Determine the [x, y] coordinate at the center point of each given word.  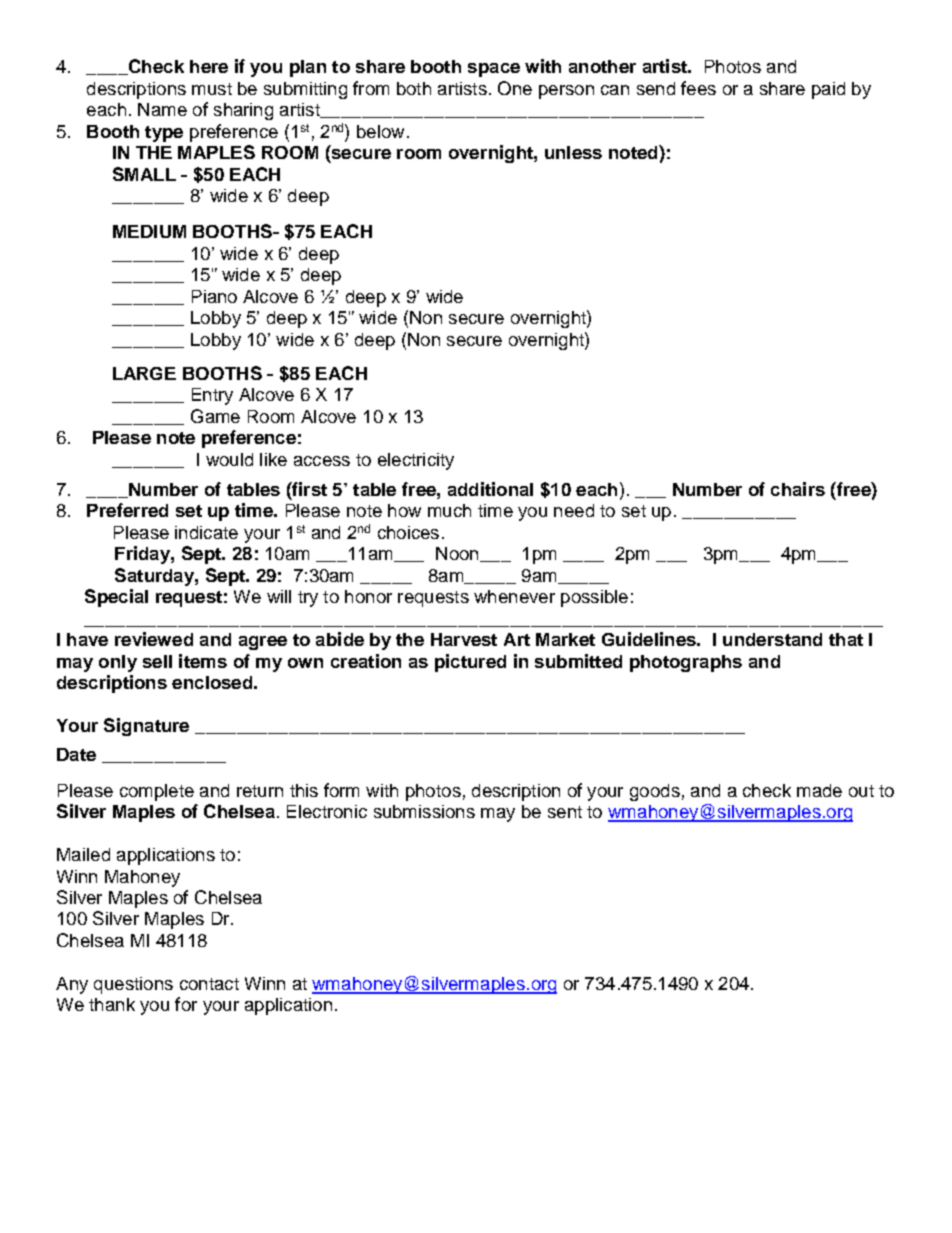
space [494, 70]
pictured [470, 663]
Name [162, 109]
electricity [416, 461]
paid [828, 90]
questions [133, 985]
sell [157, 661]
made [819, 790]
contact [209, 984]
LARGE [144, 373]
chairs [798, 489]
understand [772, 639]
